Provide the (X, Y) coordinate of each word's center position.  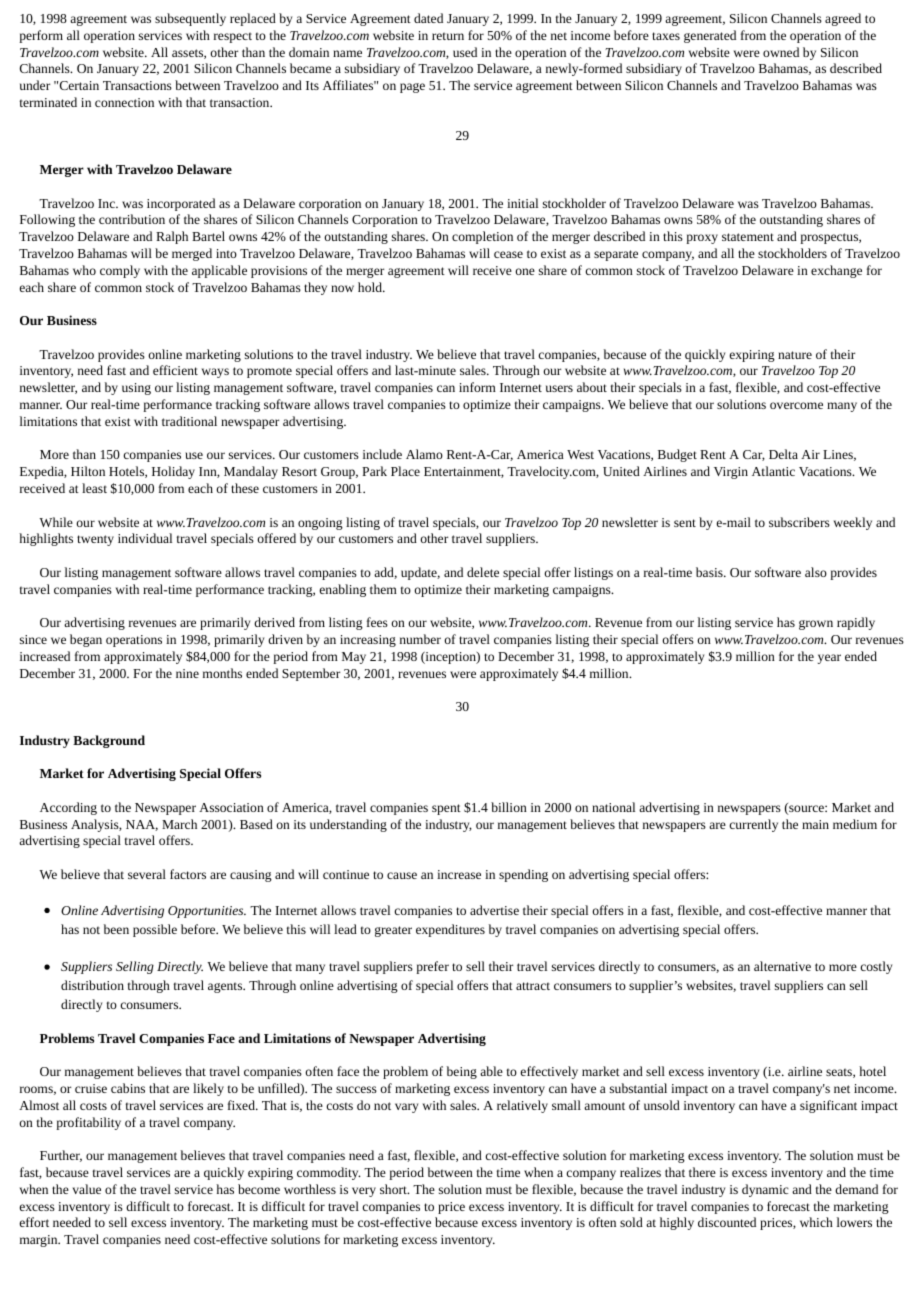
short (394, 1189)
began (86, 640)
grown (816, 625)
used (465, 52)
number (420, 639)
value (87, 1189)
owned (781, 52)
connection (124, 102)
